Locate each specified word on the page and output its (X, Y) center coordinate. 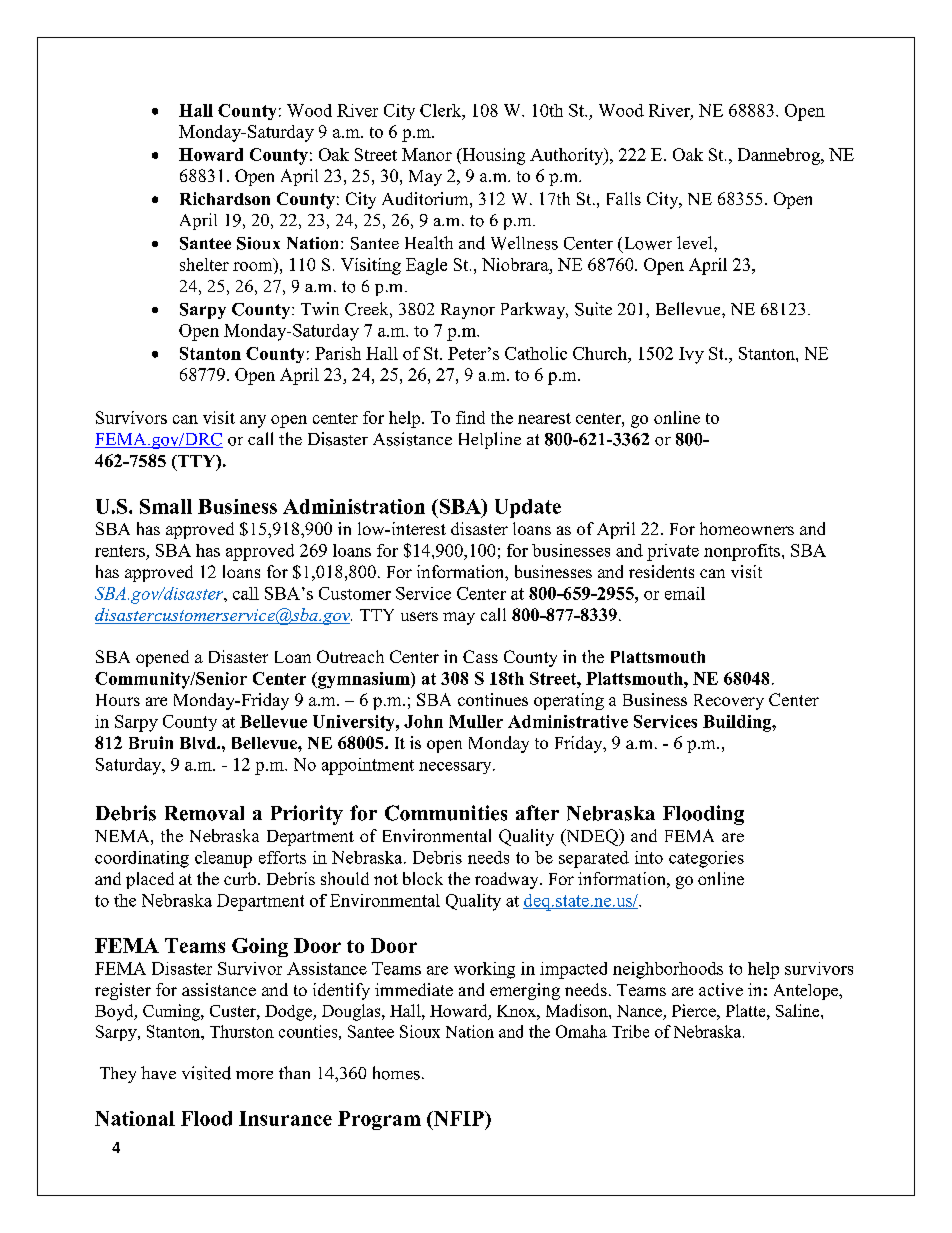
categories (706, 859)
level (696, 242)
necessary (456, 768)
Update (528, 508)
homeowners (747, 528)
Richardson (225, 198)
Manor (427, 154)
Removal (204, 813)
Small (166, 506)
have (158, 1073)
